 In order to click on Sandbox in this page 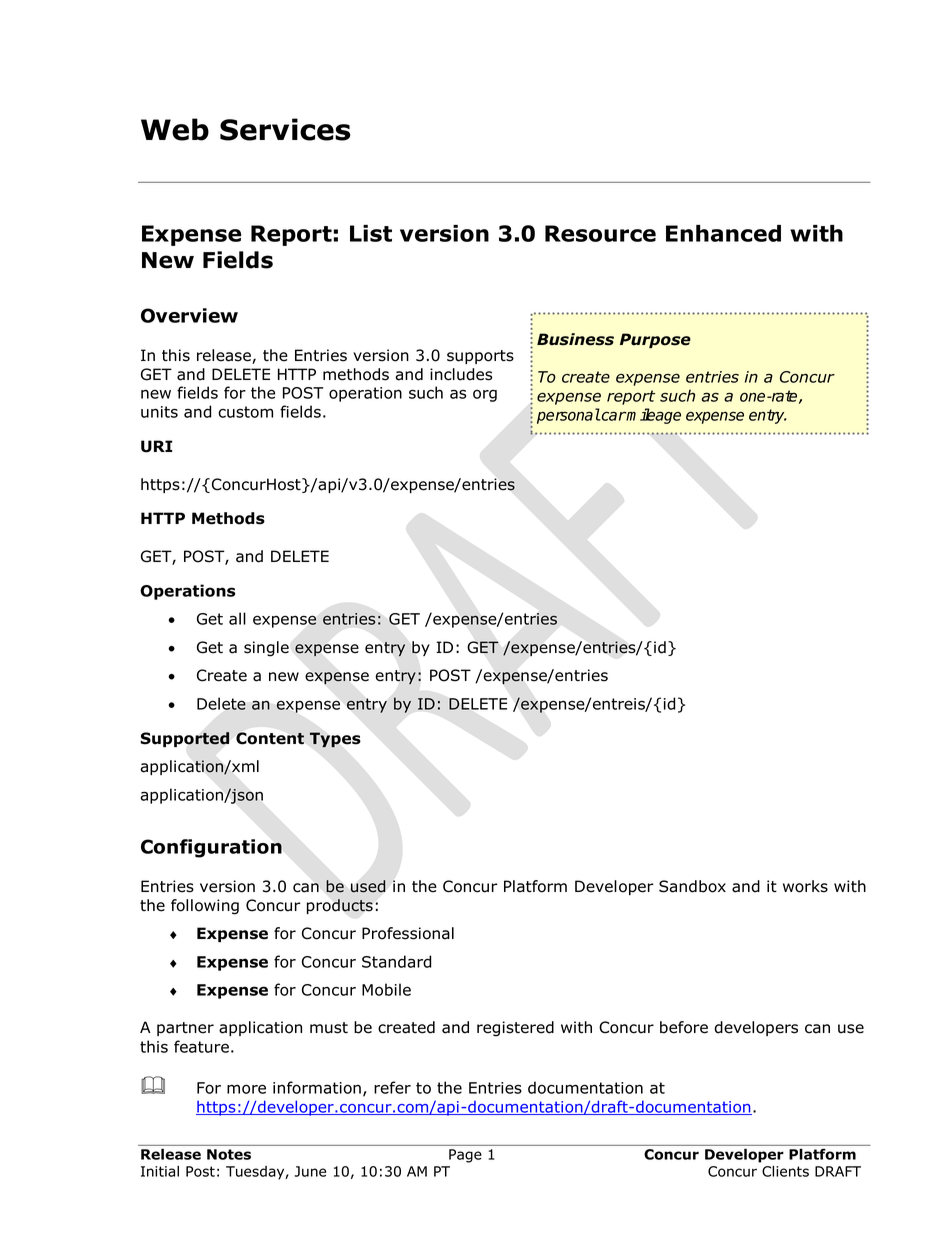, I will do `click(692, 886)`.
